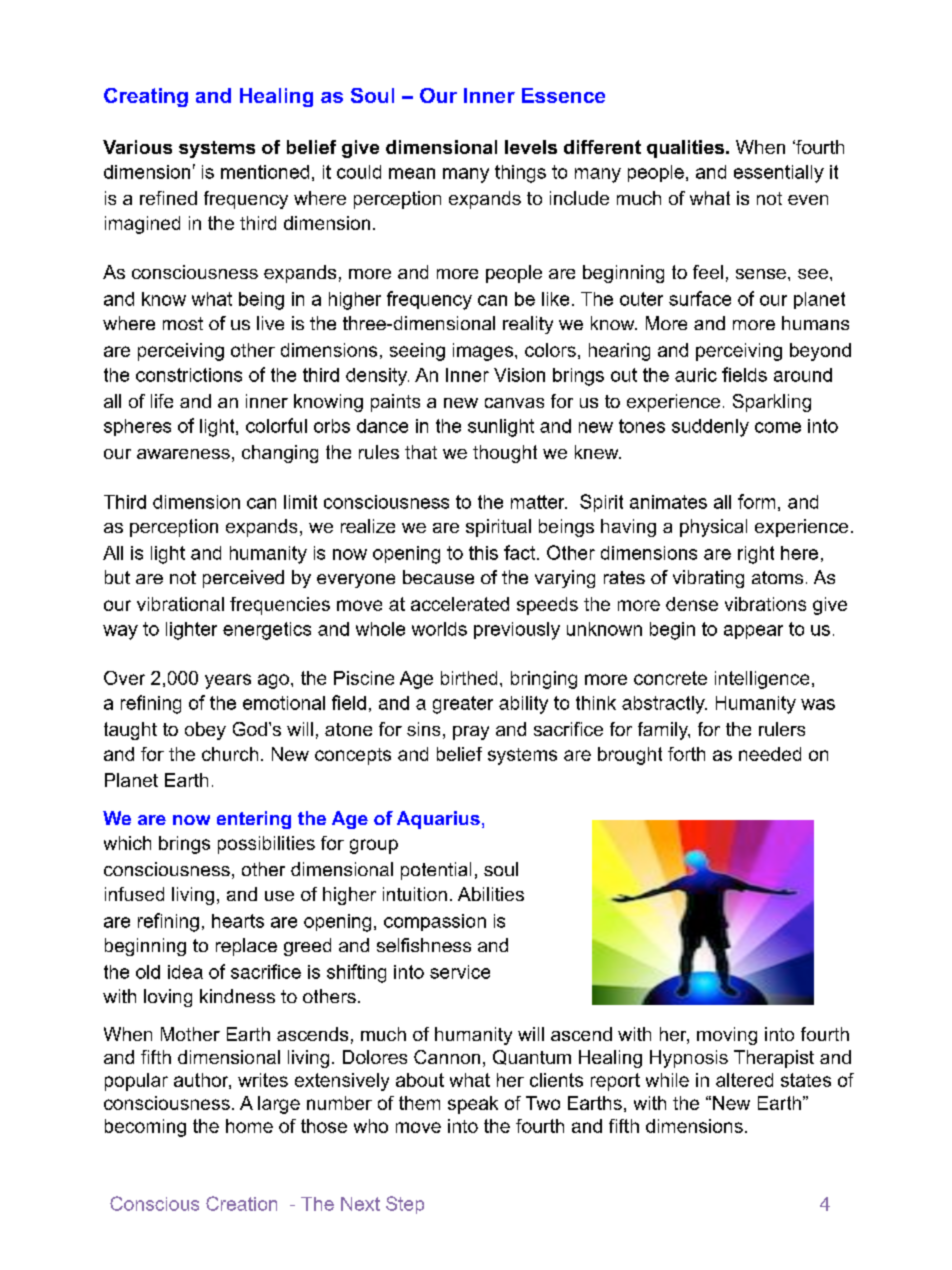 Image resolution: width=952 pixels, height=1270 pixels. I want to click on Abilities, so click(491, 894).
